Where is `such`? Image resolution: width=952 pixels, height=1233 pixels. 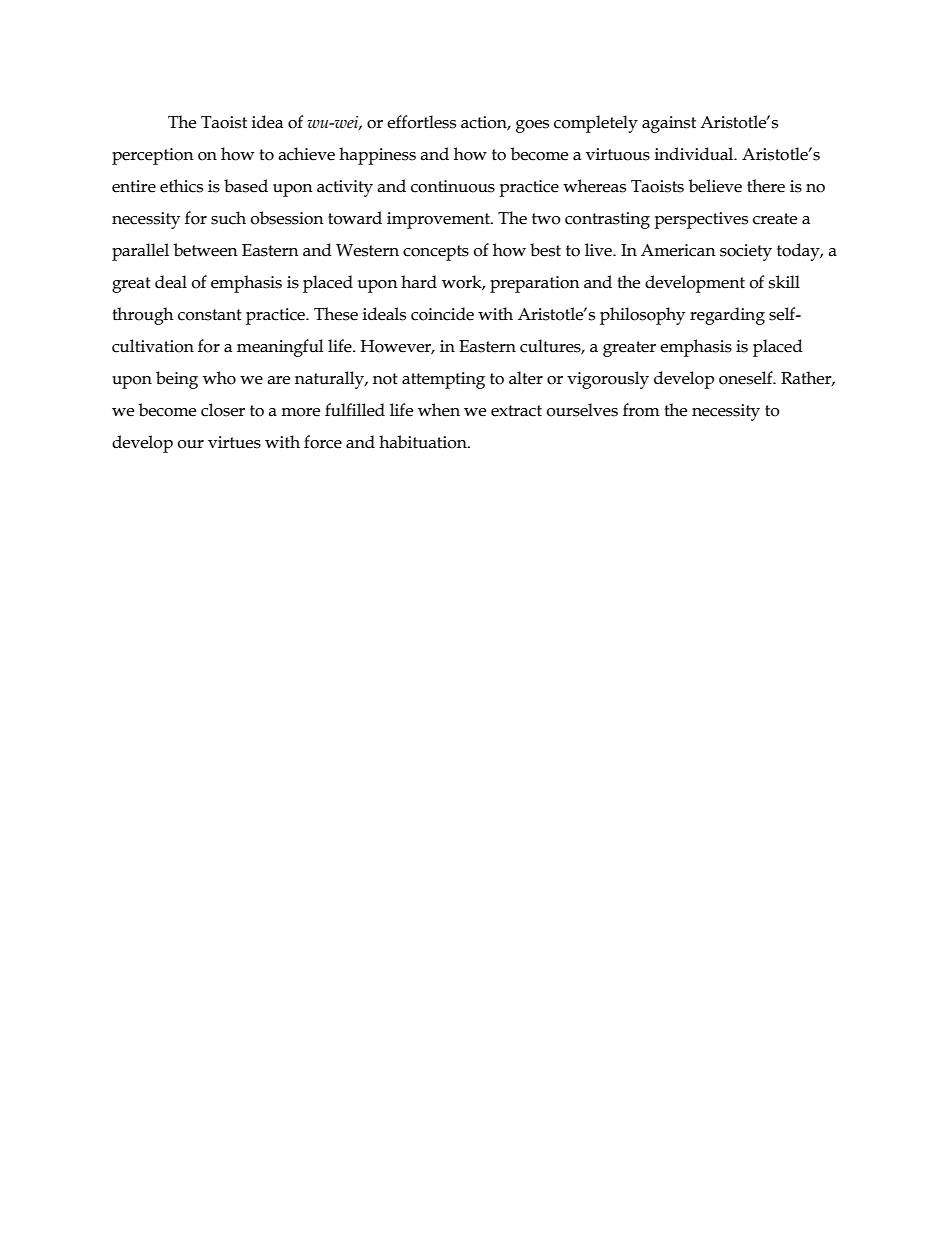 such is located at coordinates (228, 218).
